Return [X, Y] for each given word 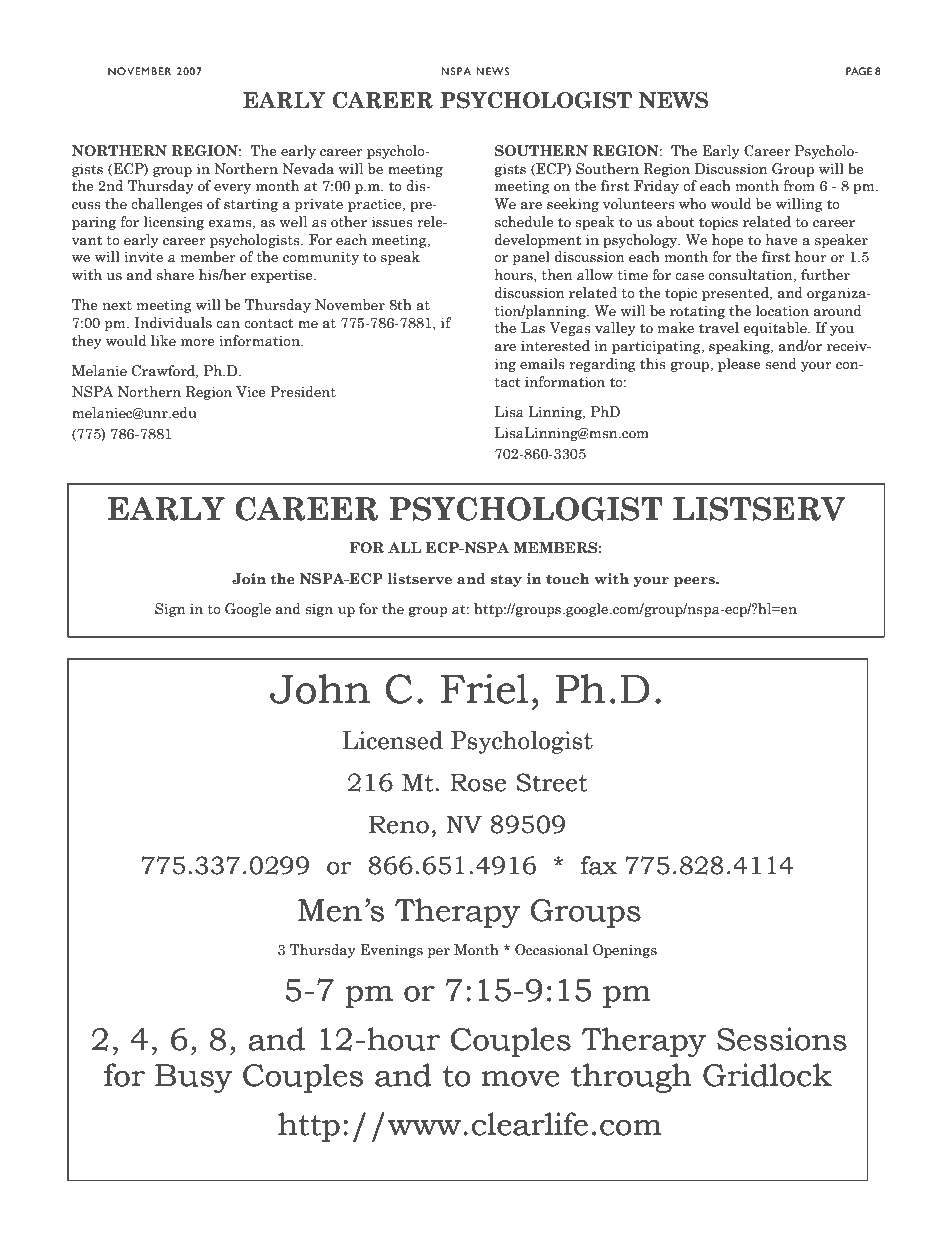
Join [249, 579]
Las [533, 328]
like [163, 341]
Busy [193, 1078]
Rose [478, 783]
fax [599, 865]
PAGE [859, 71]
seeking [573, 205]
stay [506, 580]
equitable [776, 329]
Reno [399, 825]
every [232, 189]
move [520, 1079]
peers [695, 582]
